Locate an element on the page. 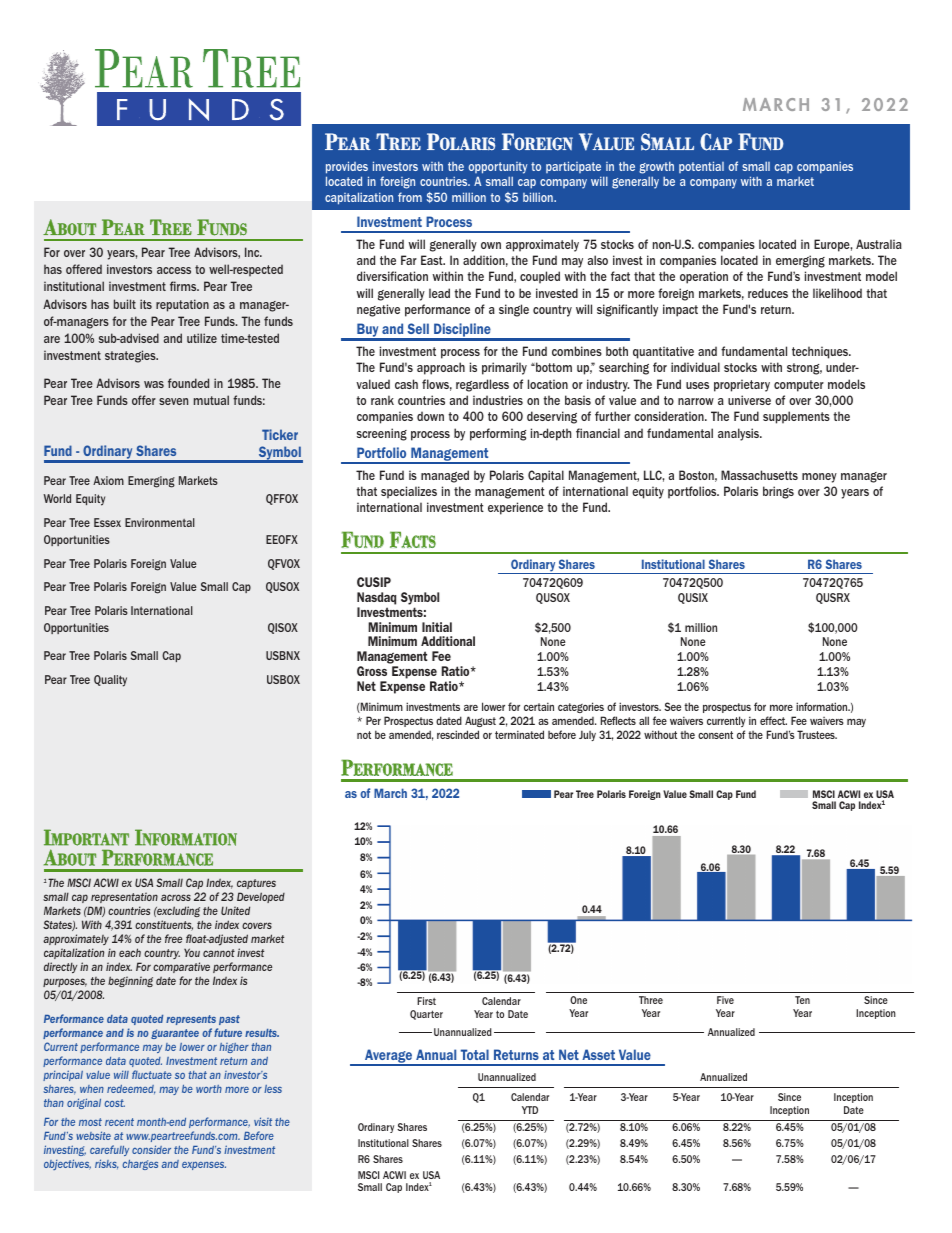 This image has height=1233, width=952. supplements is located at coordinates (796, 417).
